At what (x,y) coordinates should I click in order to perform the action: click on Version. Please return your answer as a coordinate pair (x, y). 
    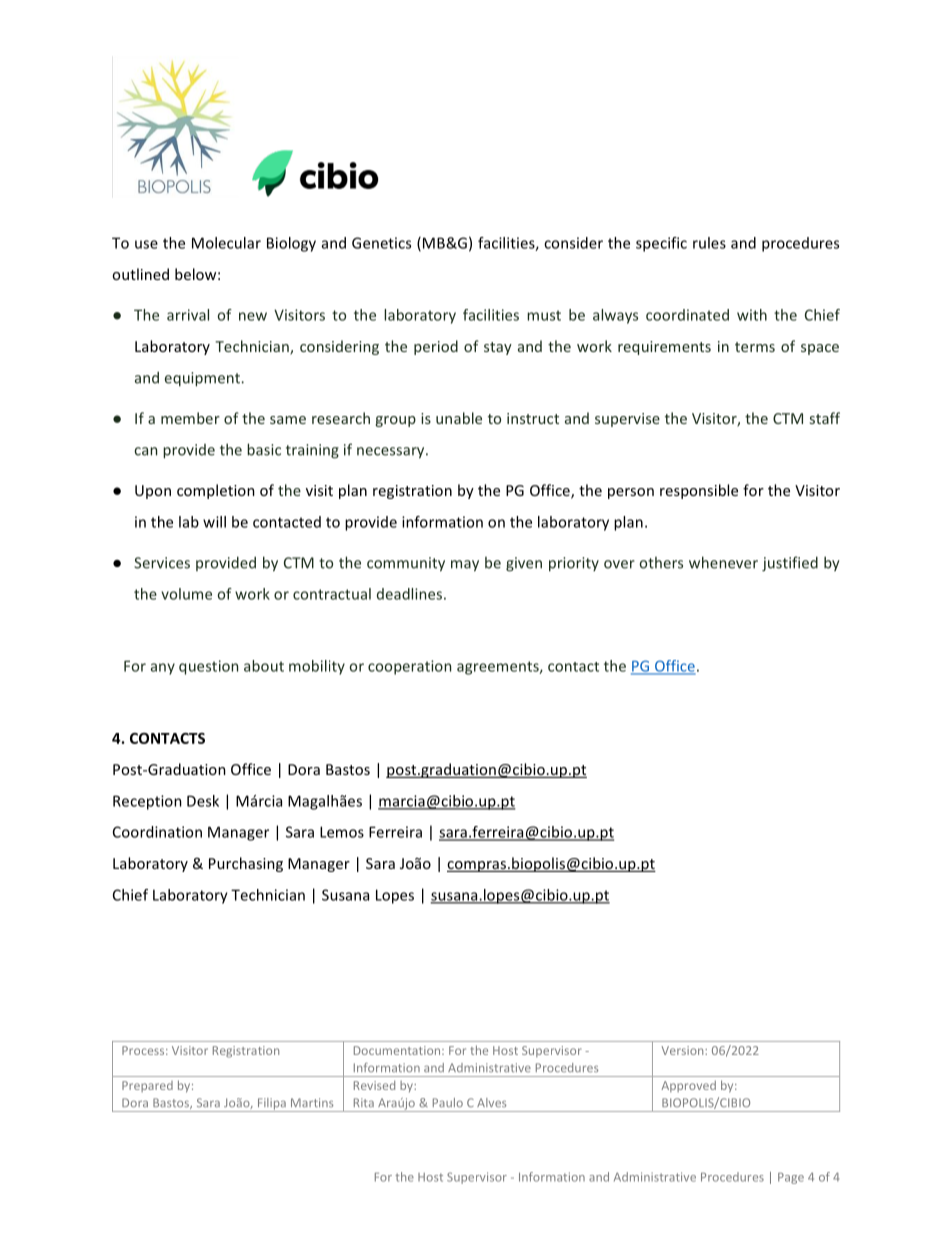
    Looking at the image, I should click on (684, 1050).
